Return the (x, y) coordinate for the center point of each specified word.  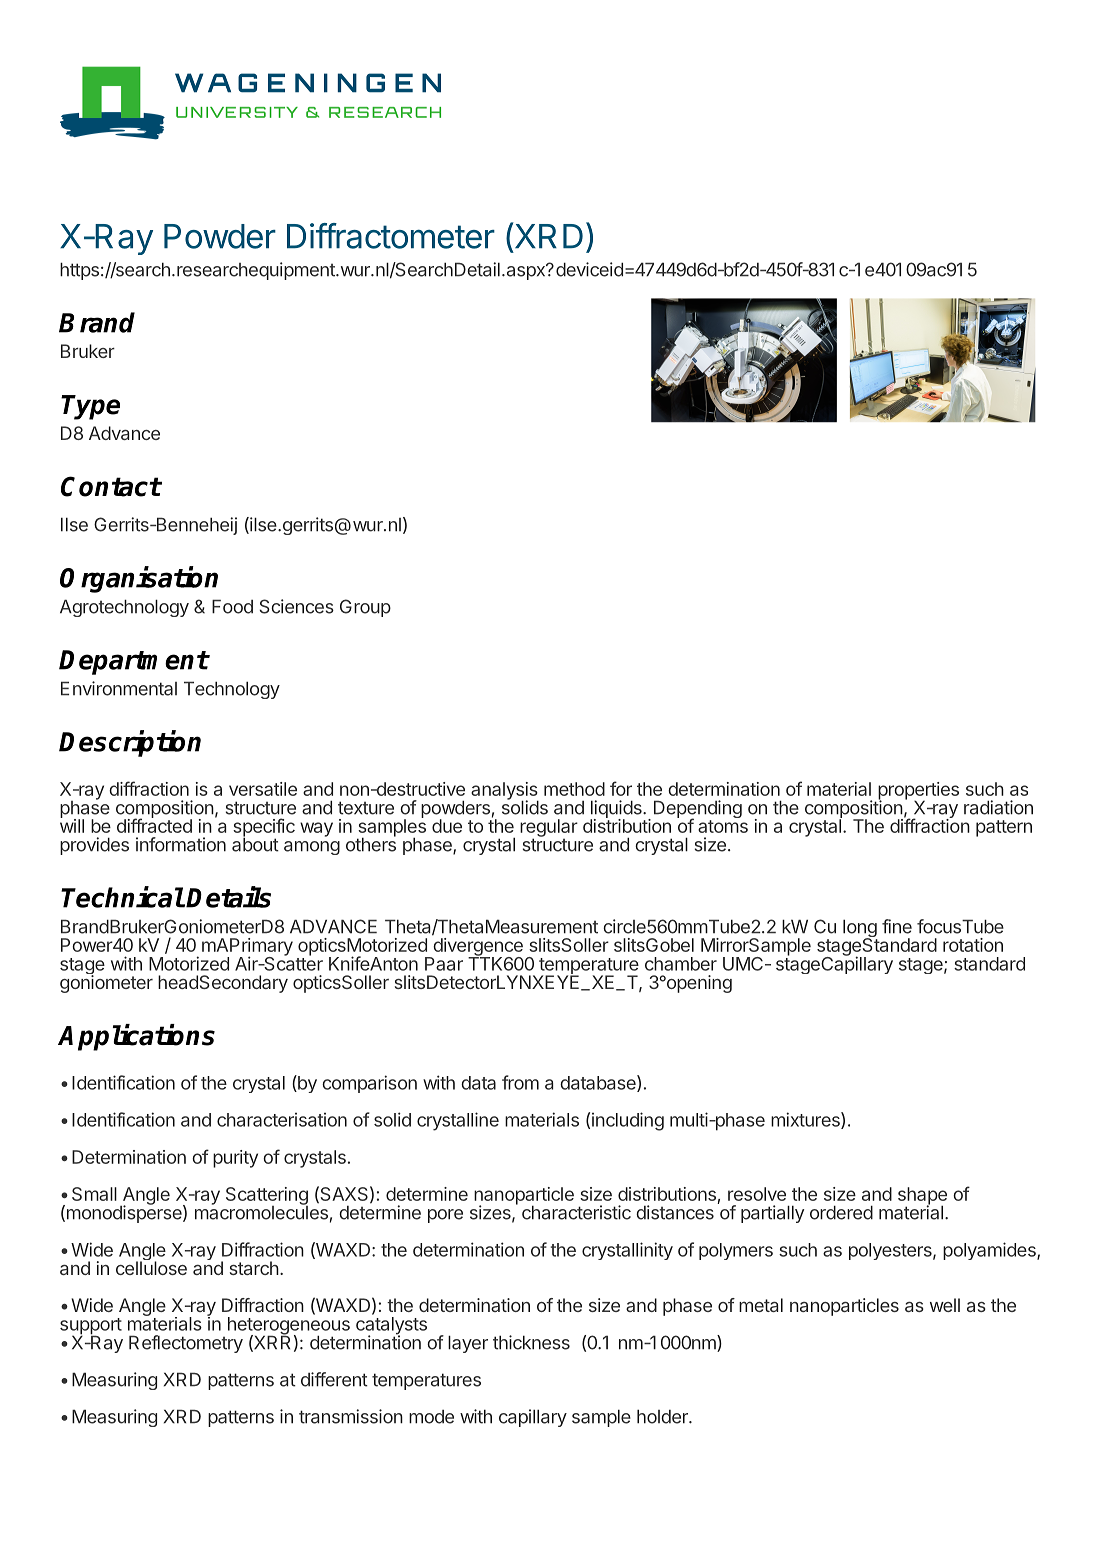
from (520, 1082)
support (91, 1327)
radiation (998, 807)
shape (922, 1197)
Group (365, 608)
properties (918, 792)
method (574, 789)
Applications (136, 1037)
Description (130, 743)
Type (90, 407)
